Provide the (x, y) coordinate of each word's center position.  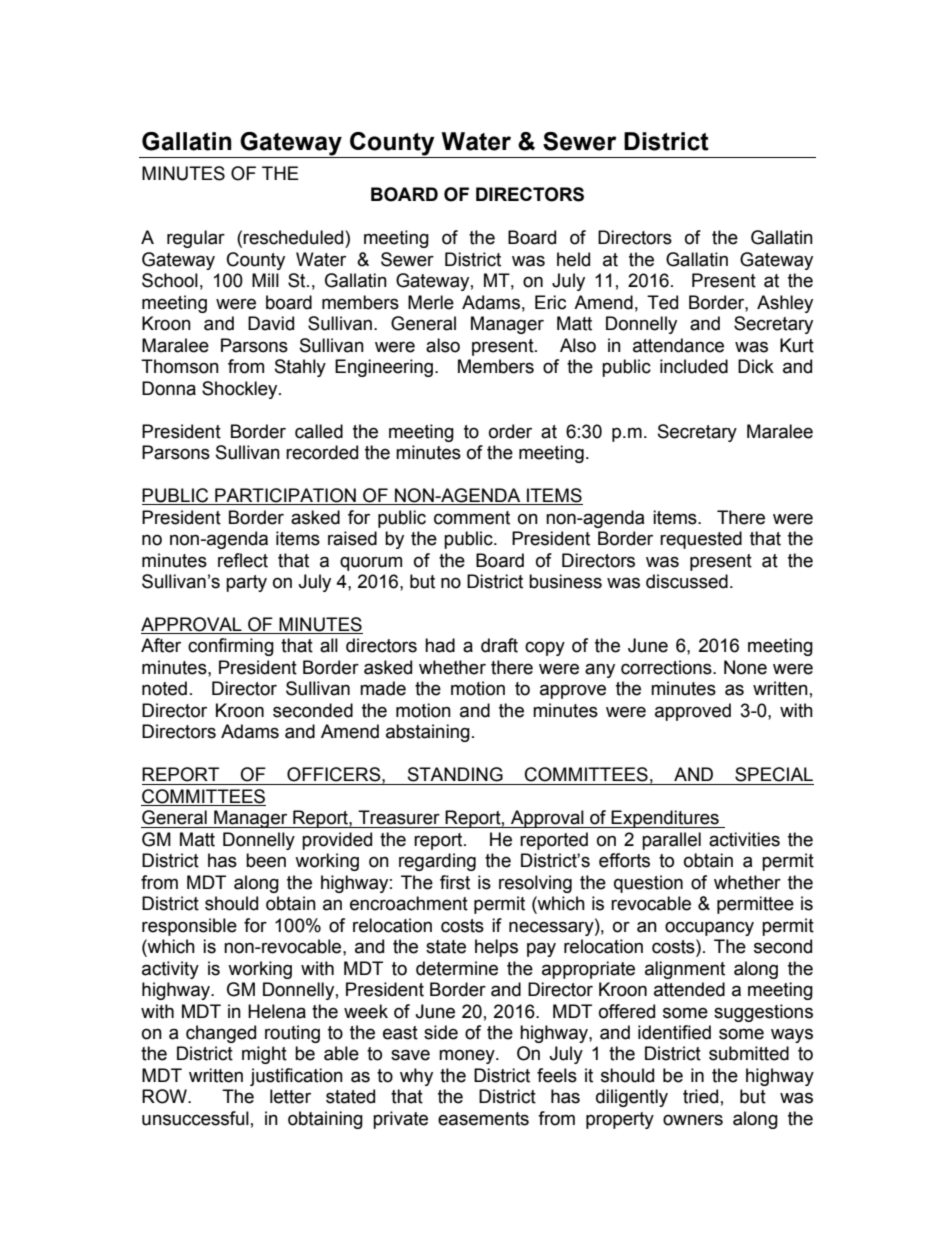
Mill (265, 280)
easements (483, 1119)
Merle (431, 302)
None (745, 667)
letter (290, 1096)
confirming (231, 647)
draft (499, 645)
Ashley (785, 304)
